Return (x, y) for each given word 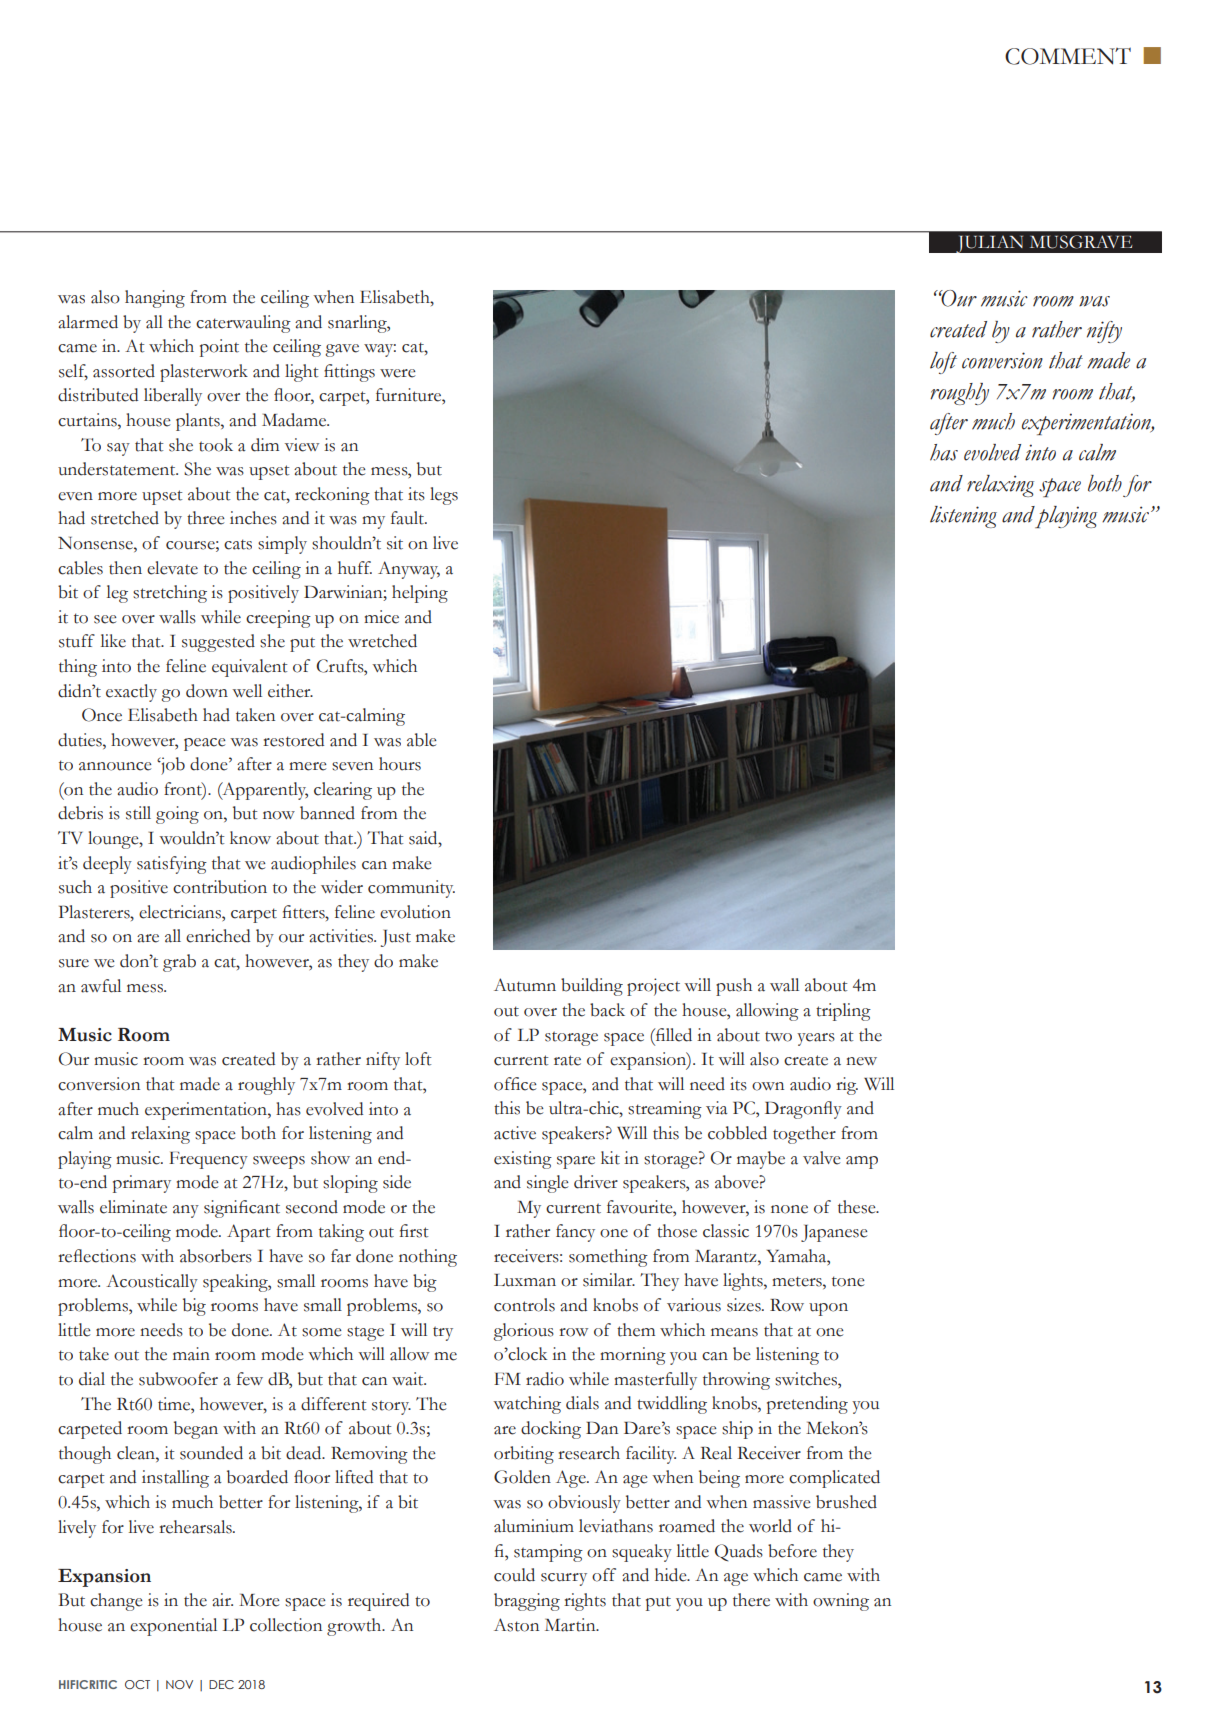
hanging (155, 299)
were (398, 373)
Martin (571, 1625)
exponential (173, 1627)
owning (841, 1602)
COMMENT (1068, 56)
